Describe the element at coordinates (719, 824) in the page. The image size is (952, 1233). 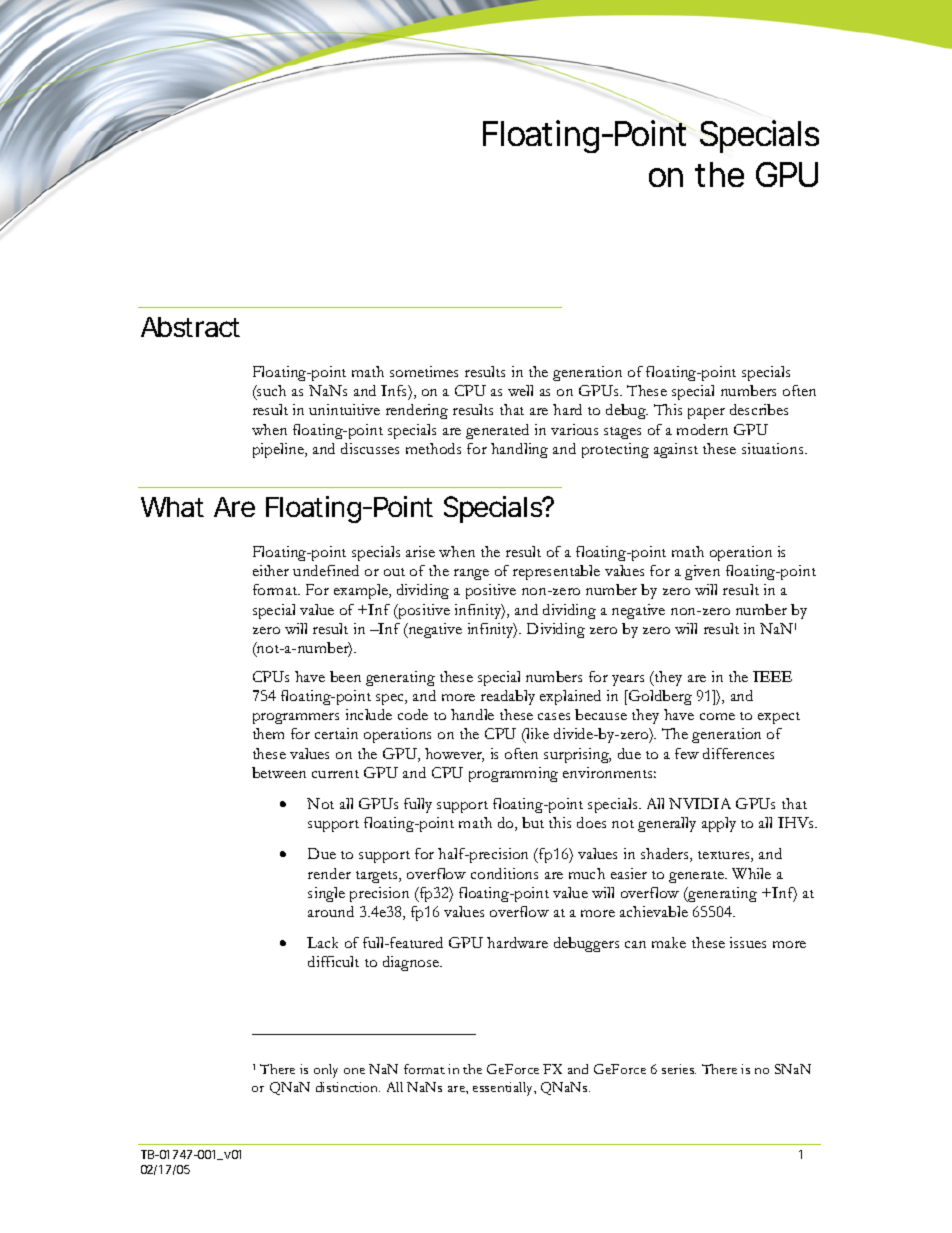
I see `apply` at that location.
